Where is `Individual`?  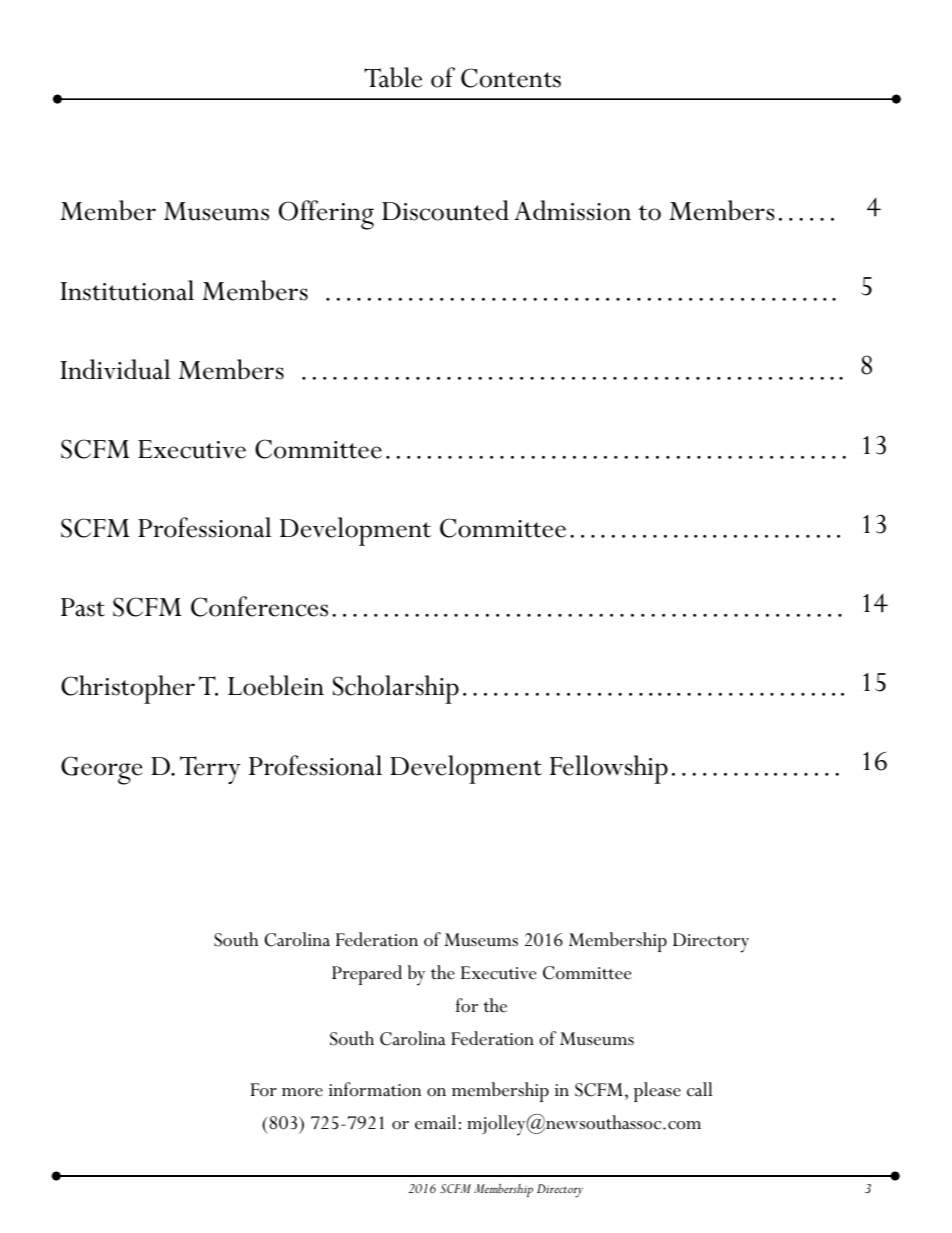
Individual is located at coordinates (115, 369).
